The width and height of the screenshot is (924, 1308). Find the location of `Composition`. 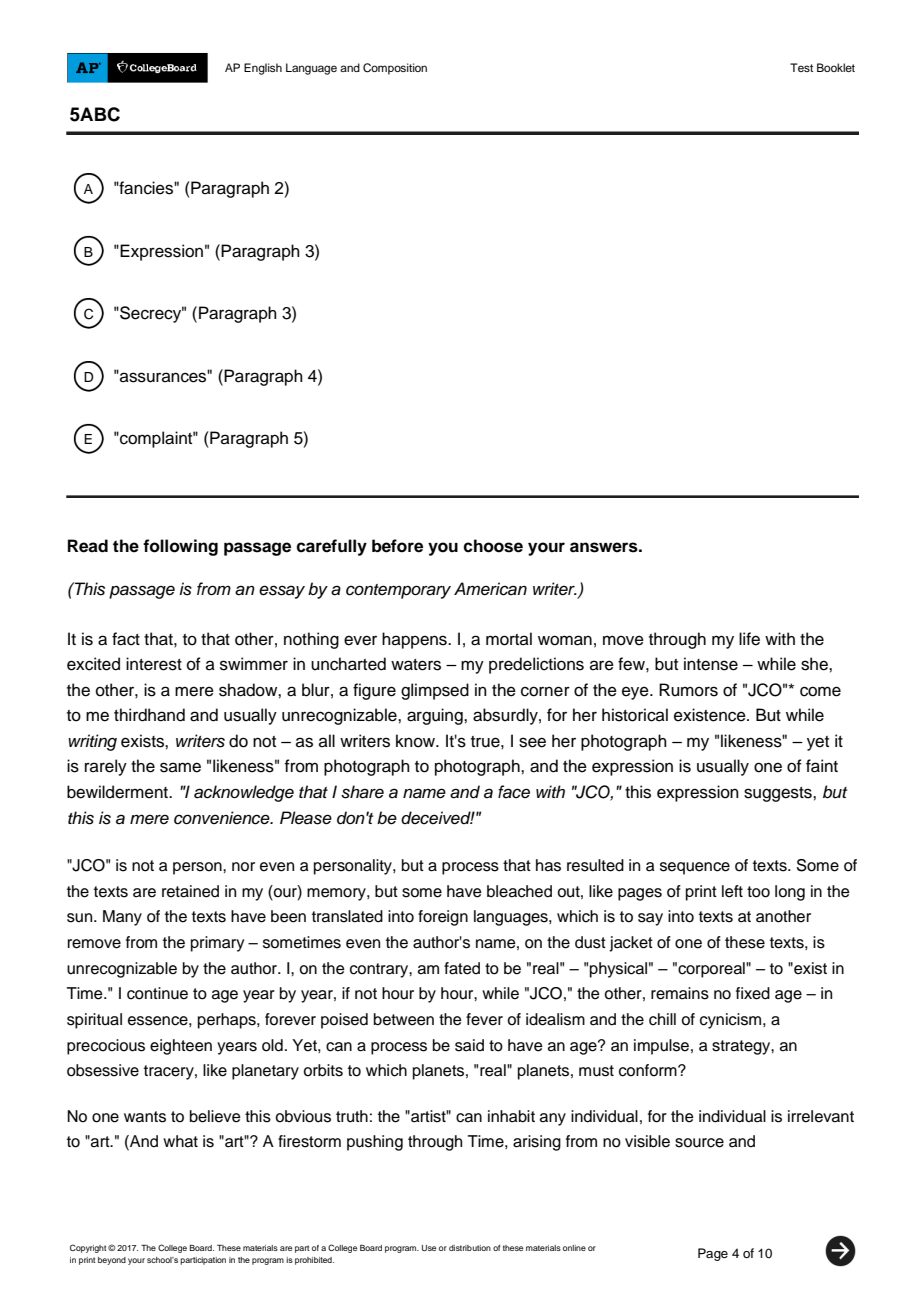

Composition is located at coordinates (395, 69).
